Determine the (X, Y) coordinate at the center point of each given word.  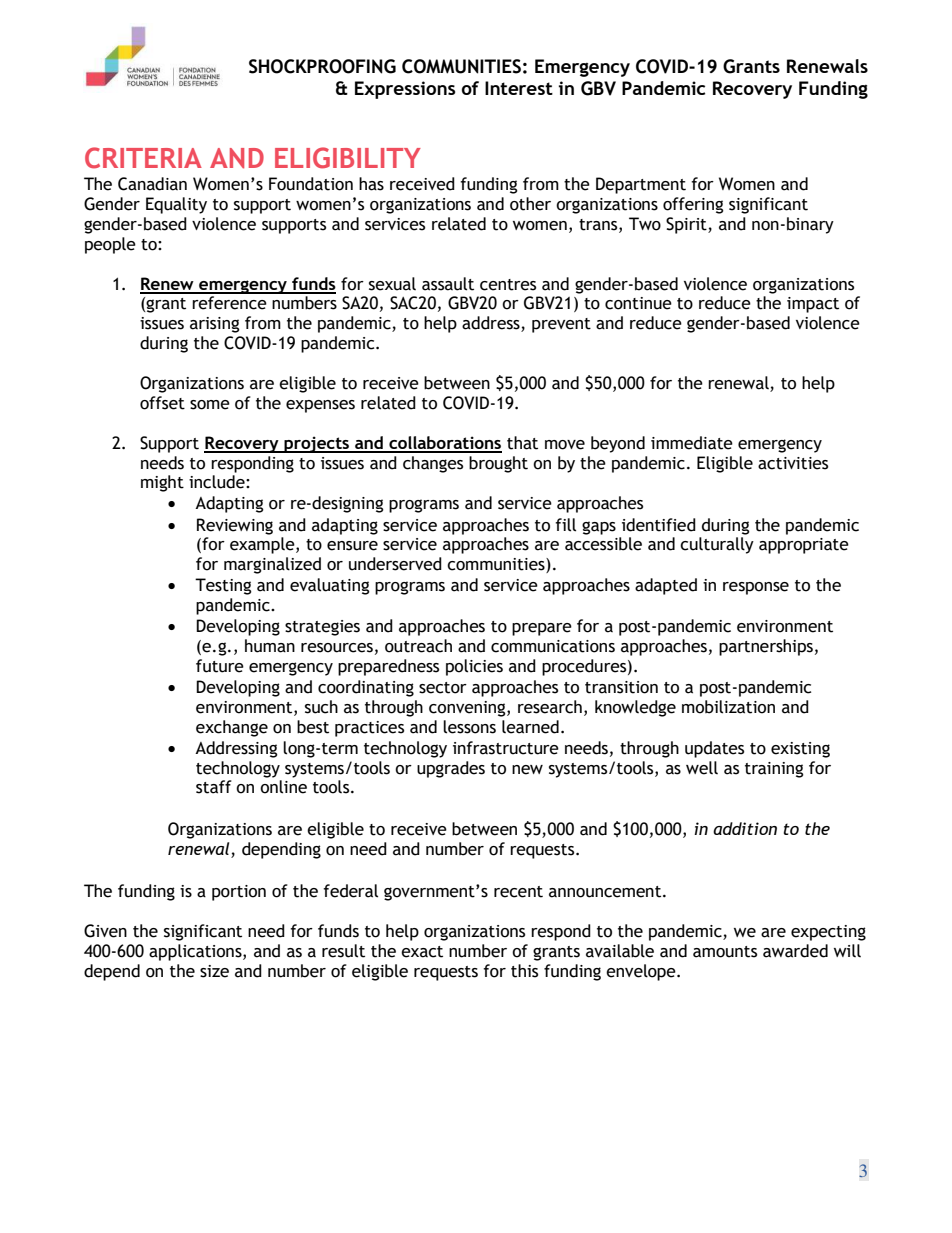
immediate (692, 443)
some (210, 405)
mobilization (728, 707)
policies (474, 667)
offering (693, 205)
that (522, 443)
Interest (519, 88)
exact (422, 952)
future (220, 666)
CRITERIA (143, 158)
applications (196, 952)
